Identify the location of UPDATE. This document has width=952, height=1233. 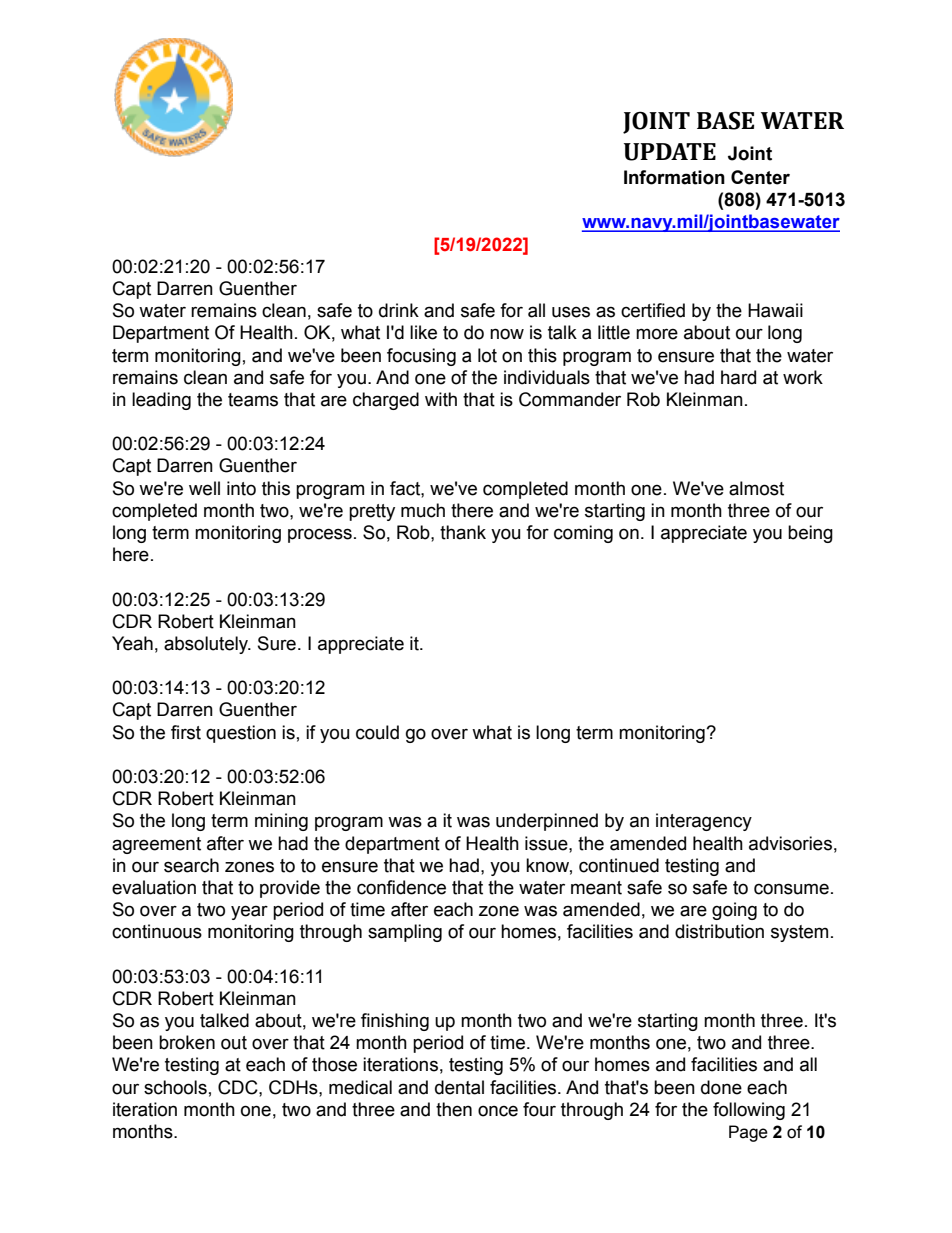
(670, 152).
